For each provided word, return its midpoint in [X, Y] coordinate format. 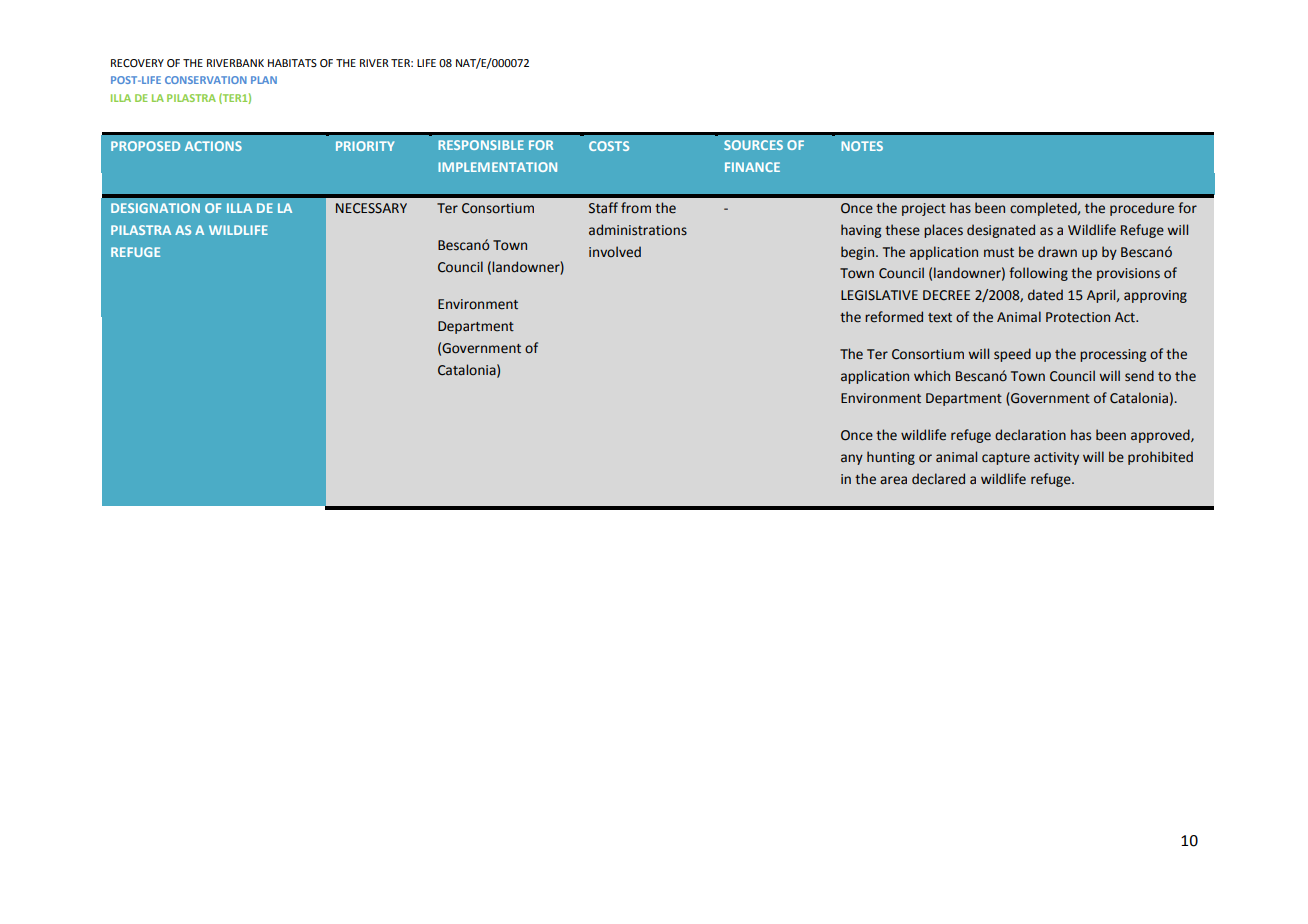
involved [615, 252]
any [852, 459]
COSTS [609, 146]
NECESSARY [371, 208]
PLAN [264, 80]
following [1038, 274]
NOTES [862, 146]
